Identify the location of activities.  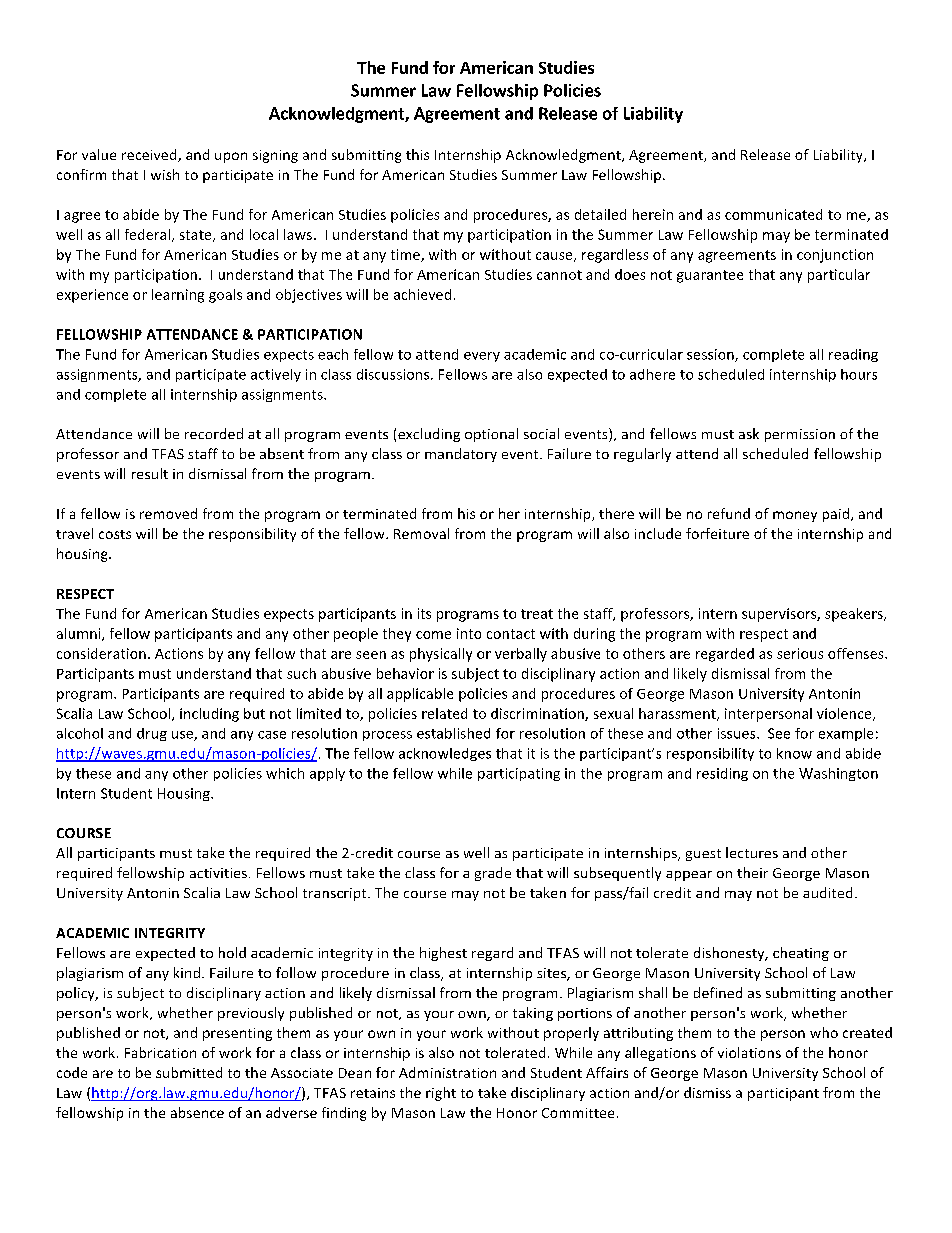
(218, 873).
